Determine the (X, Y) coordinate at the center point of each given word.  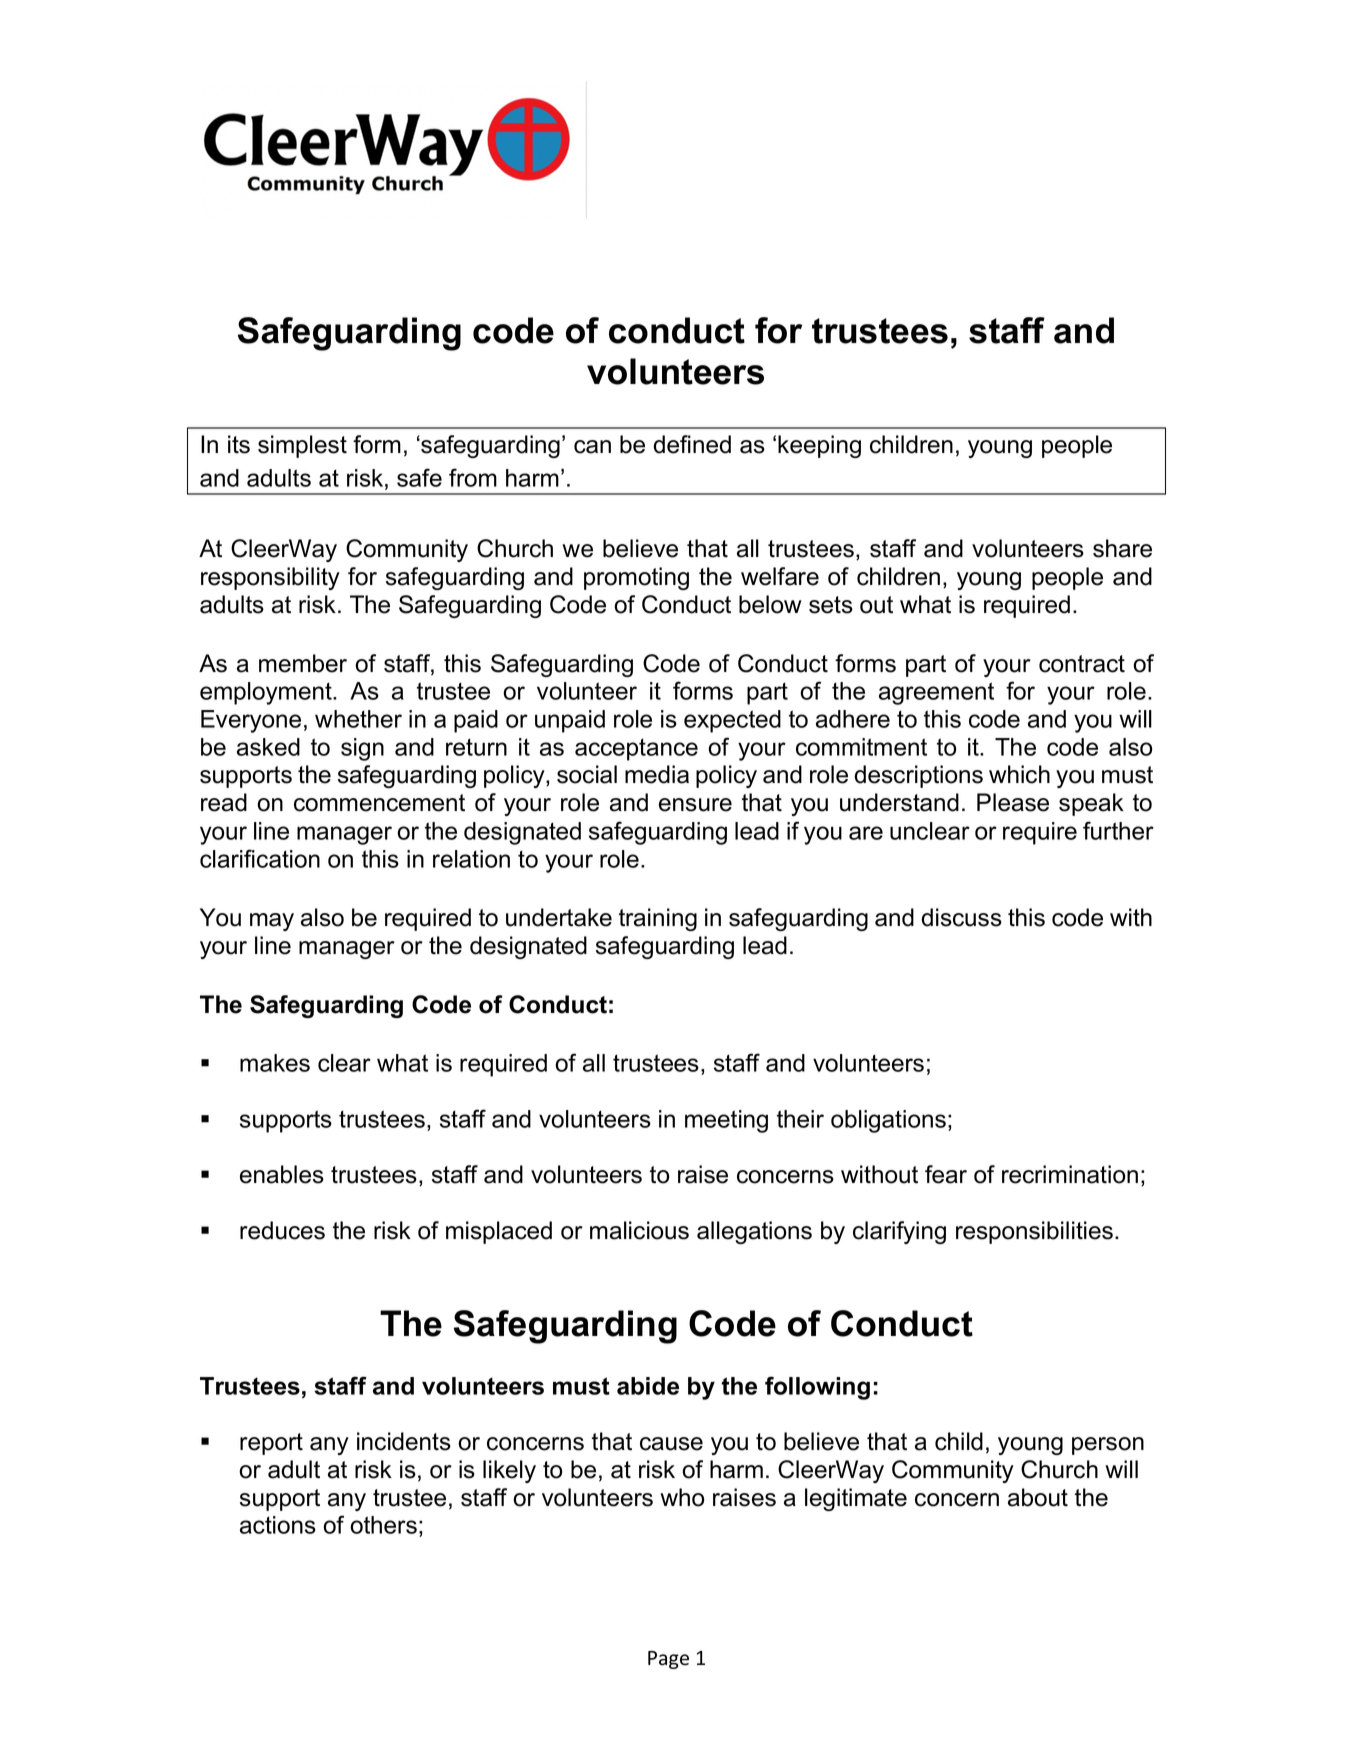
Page (668, 1660)
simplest (302, 446)
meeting (726, 1121)
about (1038, 1497)
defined (692, 444)
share (1122, 548)
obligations (888, 1121)
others (383, 1525)
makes (275, 1063)
